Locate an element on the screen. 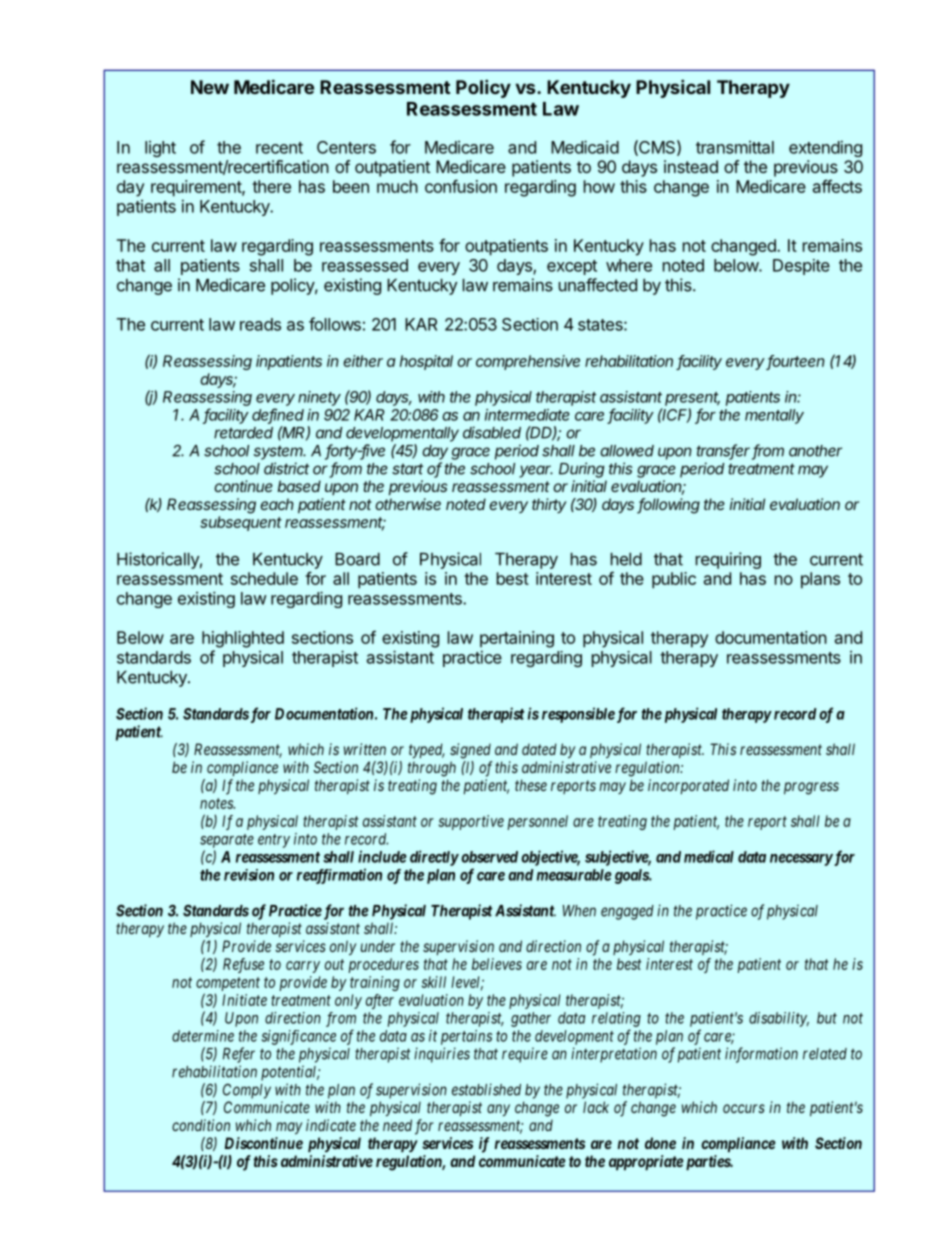  observed is located at coordinates (489, 857).
